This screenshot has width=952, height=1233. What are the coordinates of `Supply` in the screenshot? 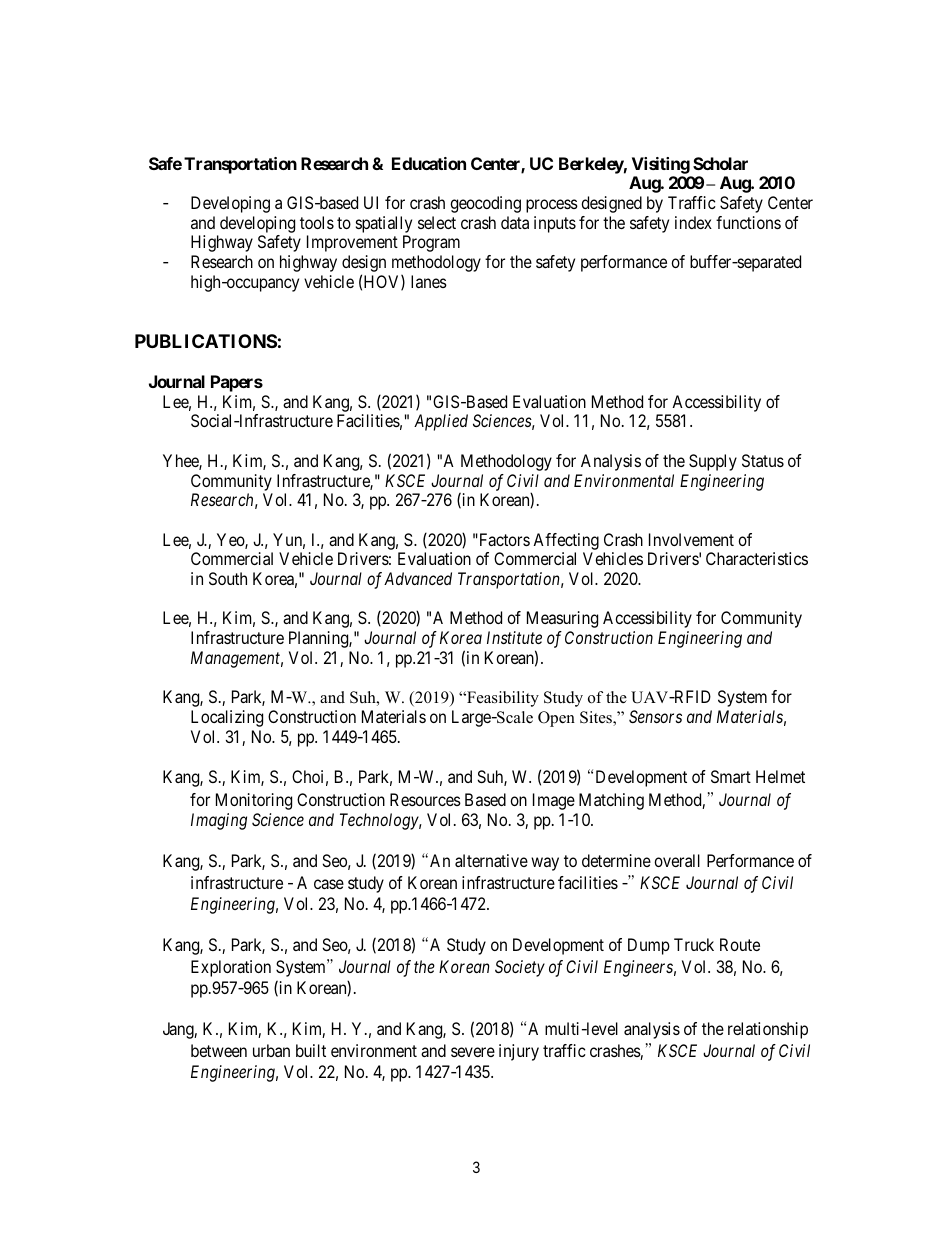 It's located at (713, 462).
